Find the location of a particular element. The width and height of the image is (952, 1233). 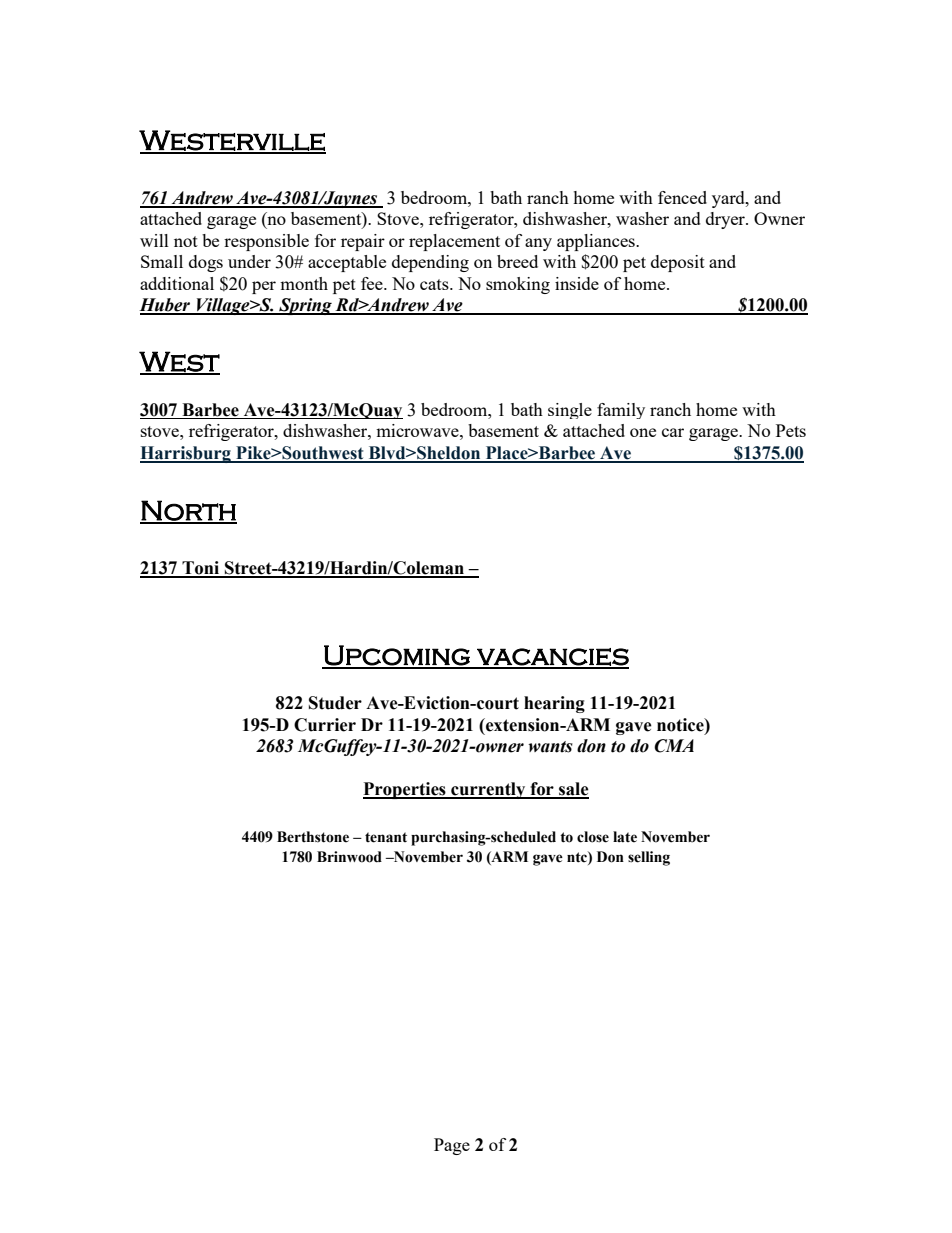

tenant is located at coordinates (386, 837).
